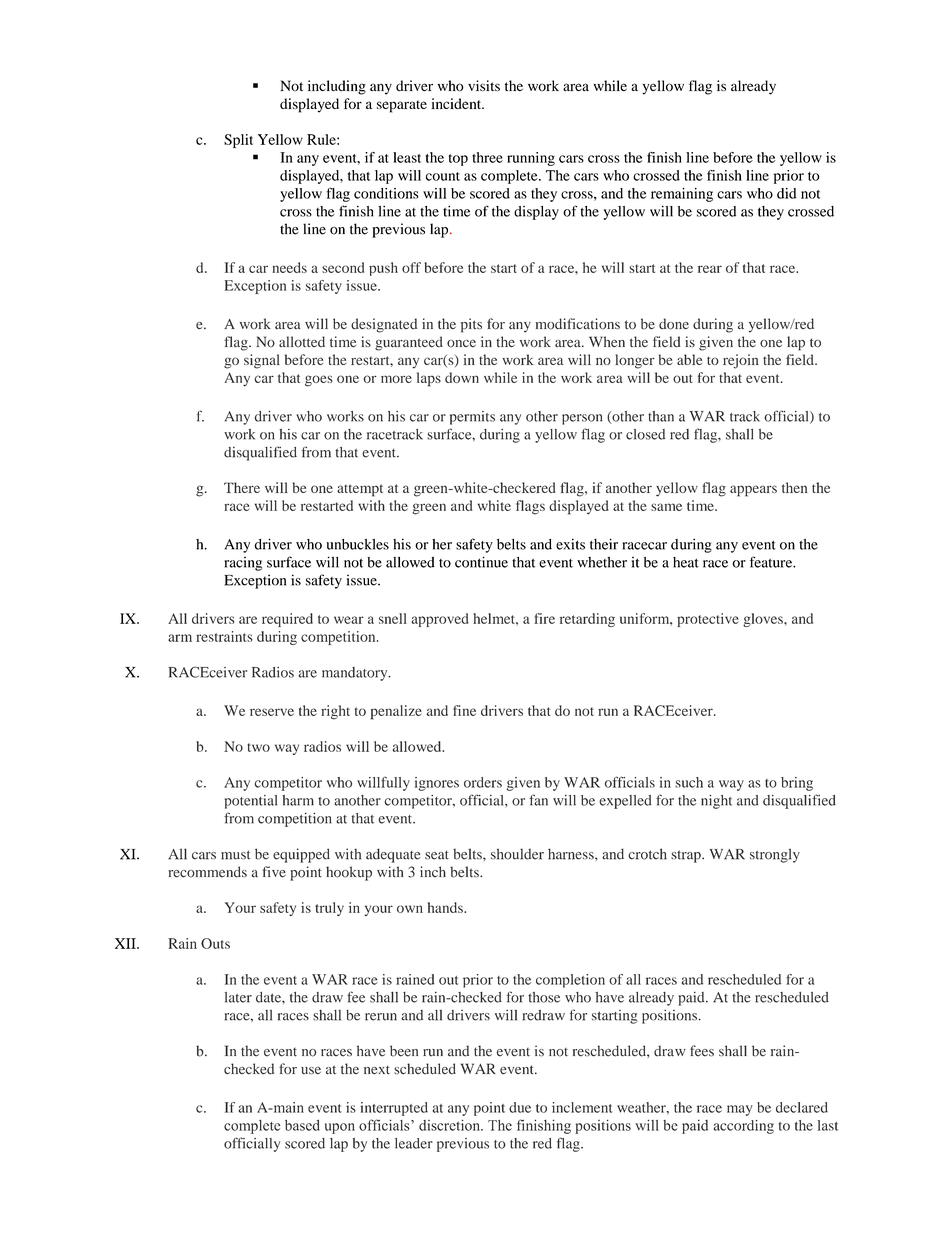 This document has width=952, height=1233. I want to click on night, so click(716, 802).
